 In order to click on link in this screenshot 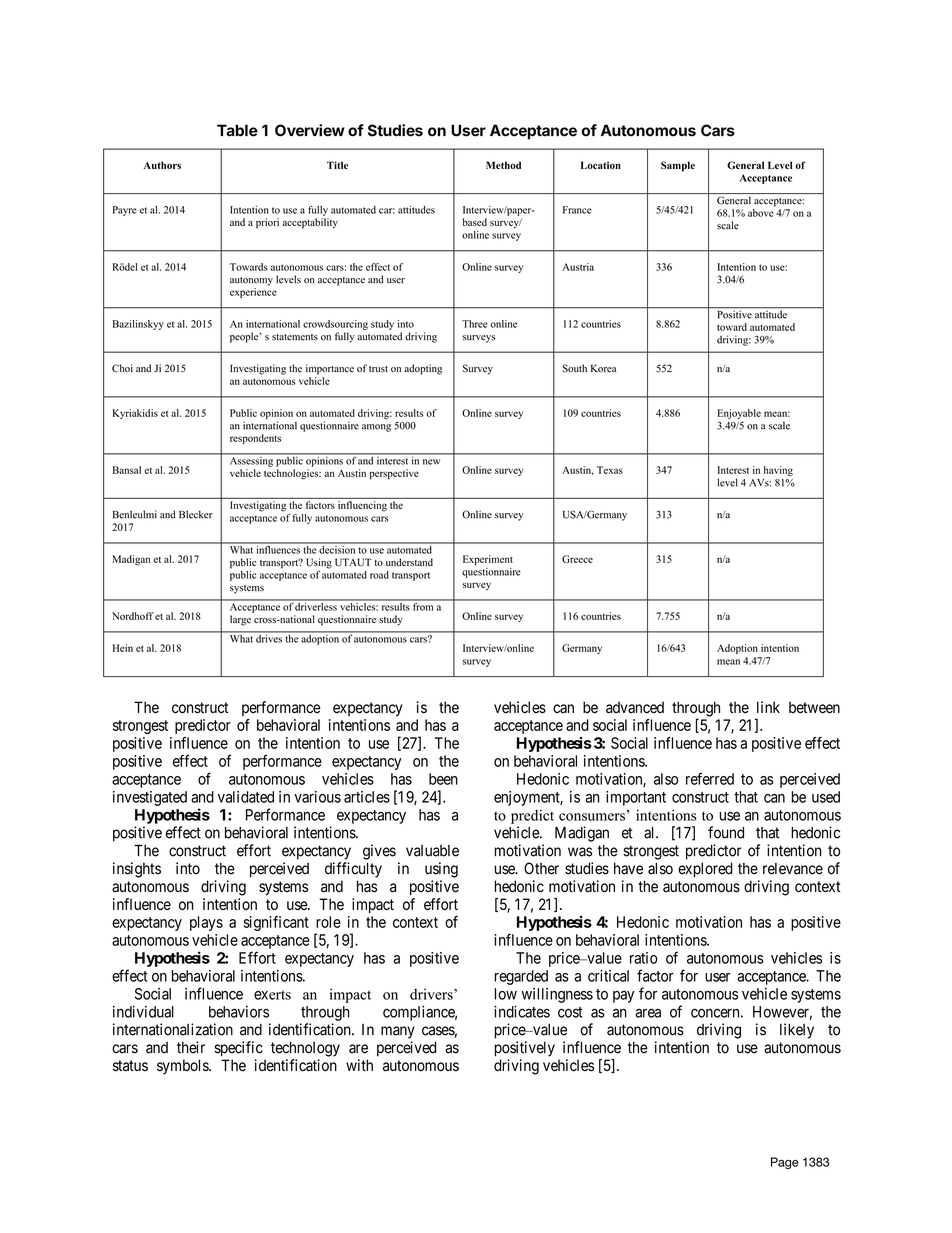, I will do `click(768, 707)`.
